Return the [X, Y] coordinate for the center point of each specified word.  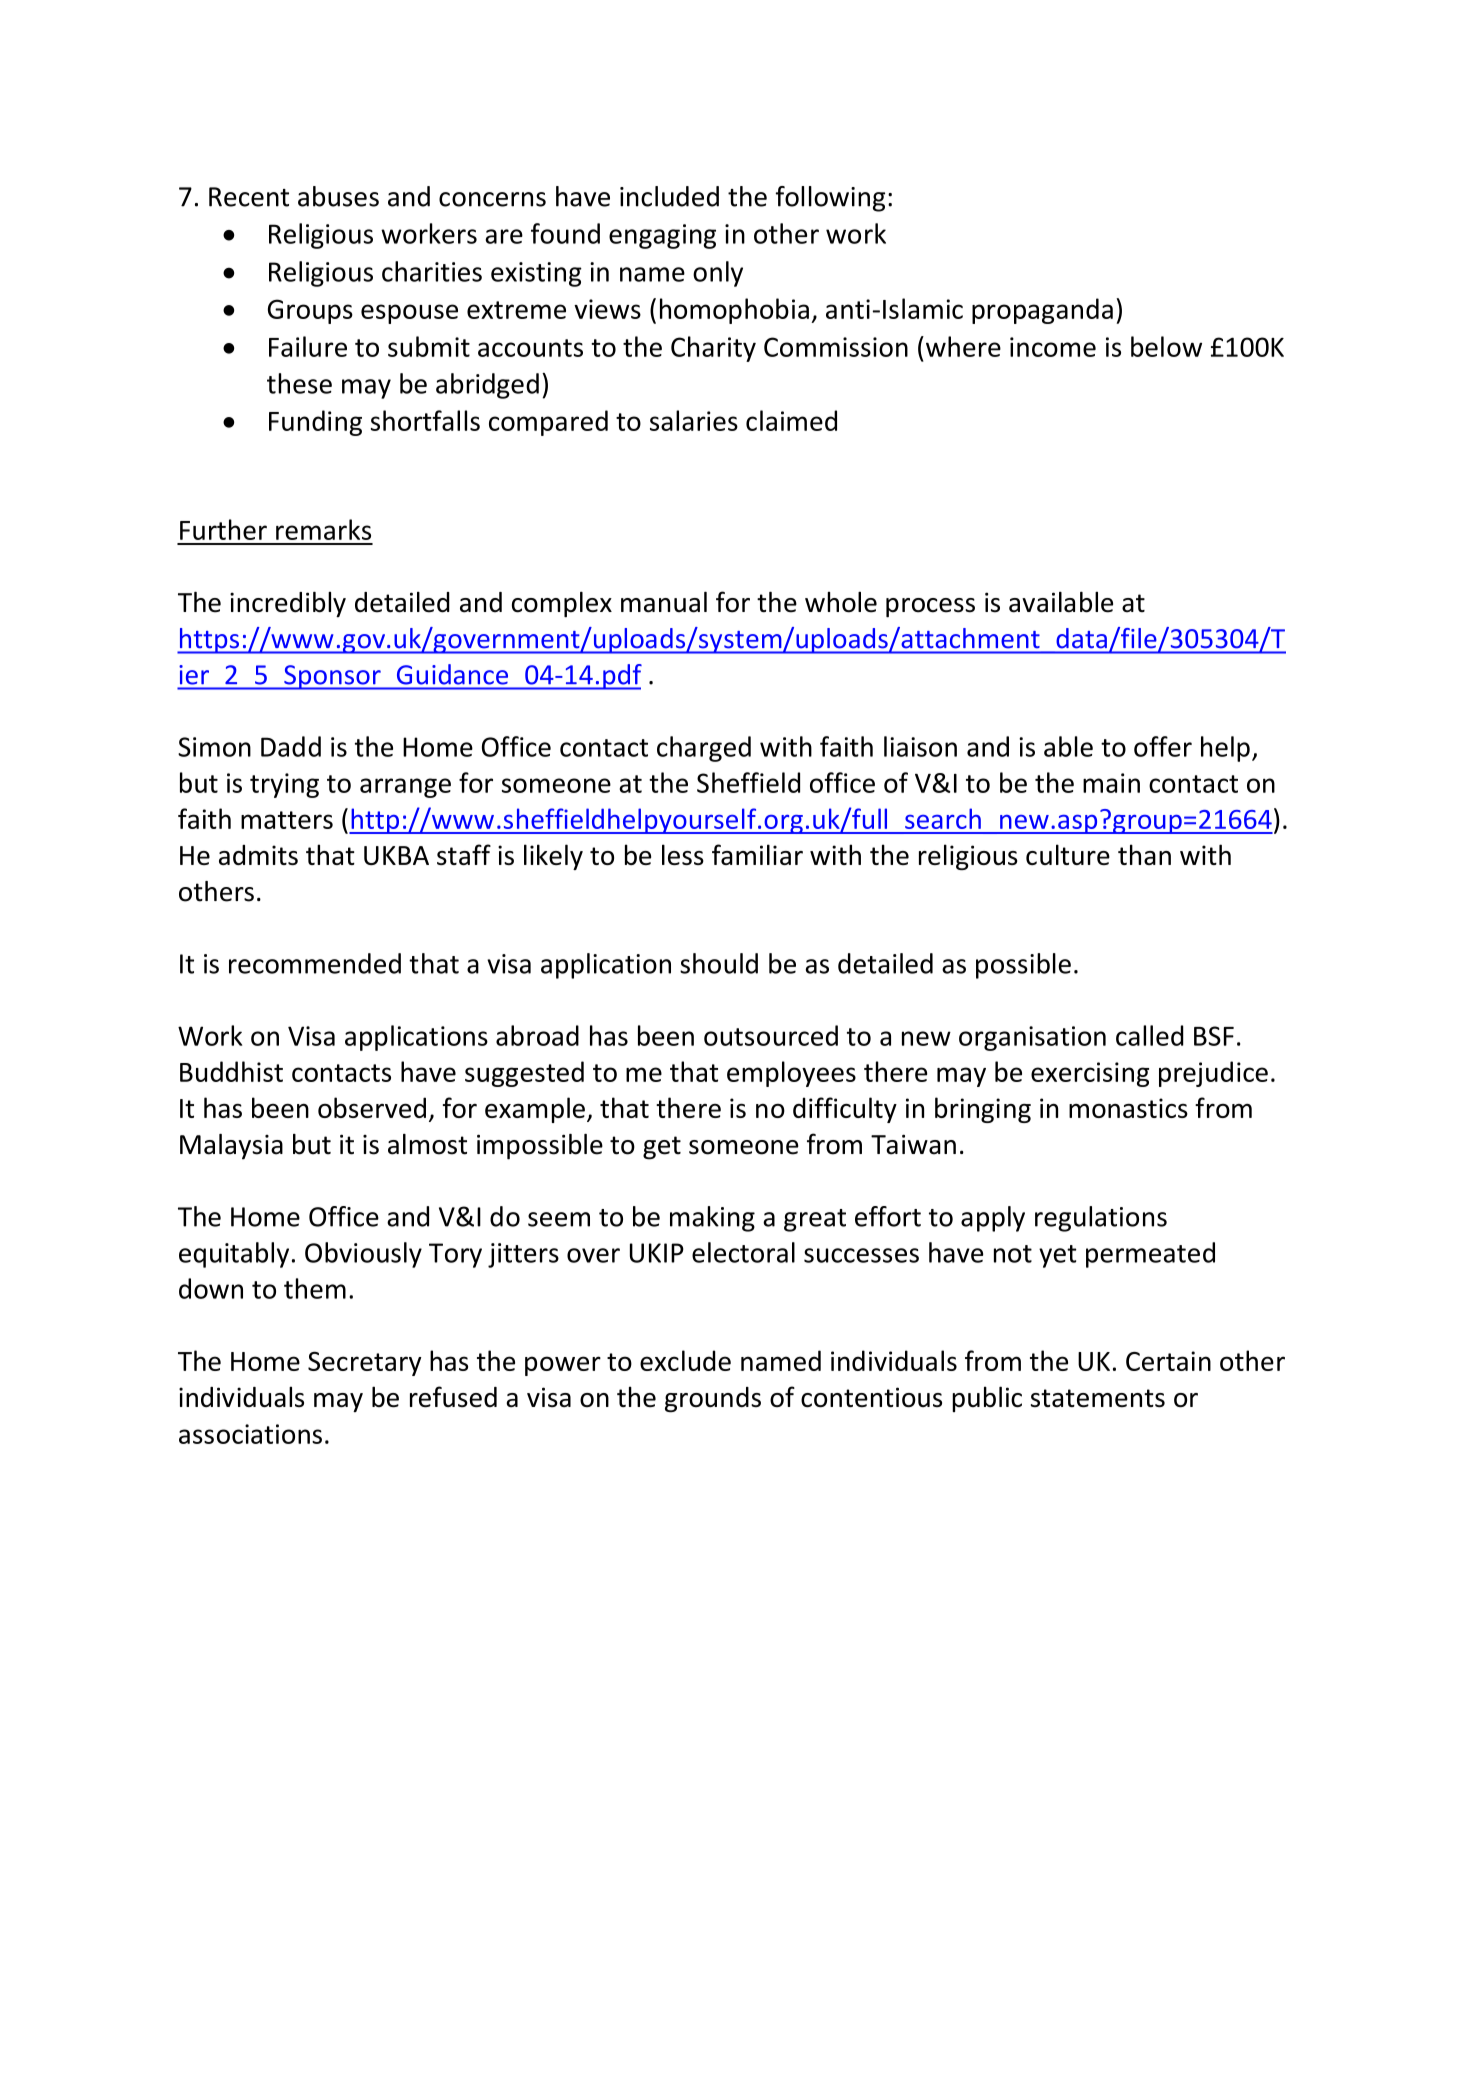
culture [1068, 854]
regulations [1101, 1219]
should [719, 963]
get [662, 1148]
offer [1163, 746]
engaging [662, 236]
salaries [694, 420]
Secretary [365, 1363]
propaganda [1042, 311]
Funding [315, 423]
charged [704, 749]
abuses [338, 196]
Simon [214, 747]
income [1053, 347]
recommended [315, 963]
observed [372, 1107]
